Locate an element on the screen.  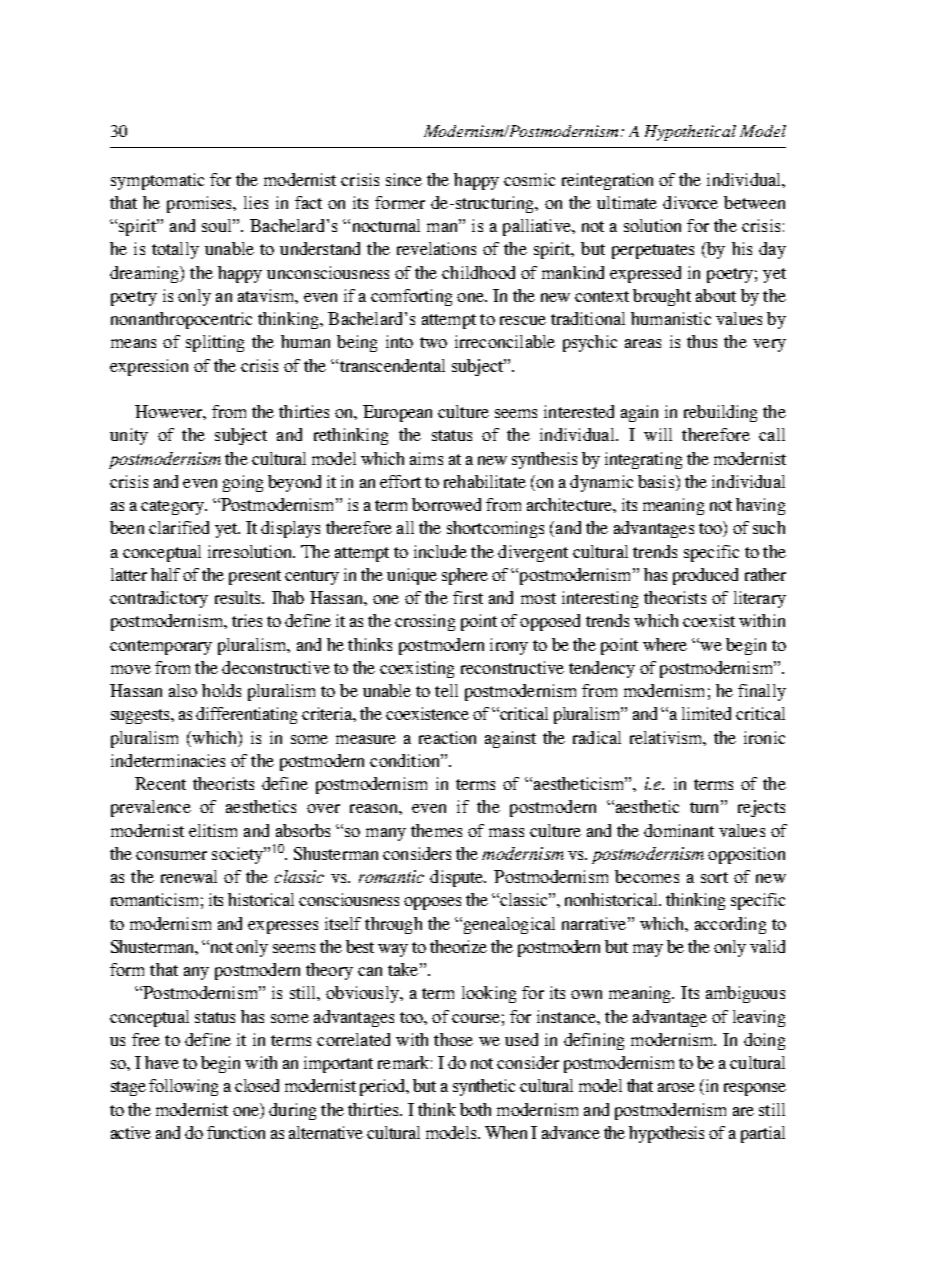
following is located at coordinates (183, 1087).
